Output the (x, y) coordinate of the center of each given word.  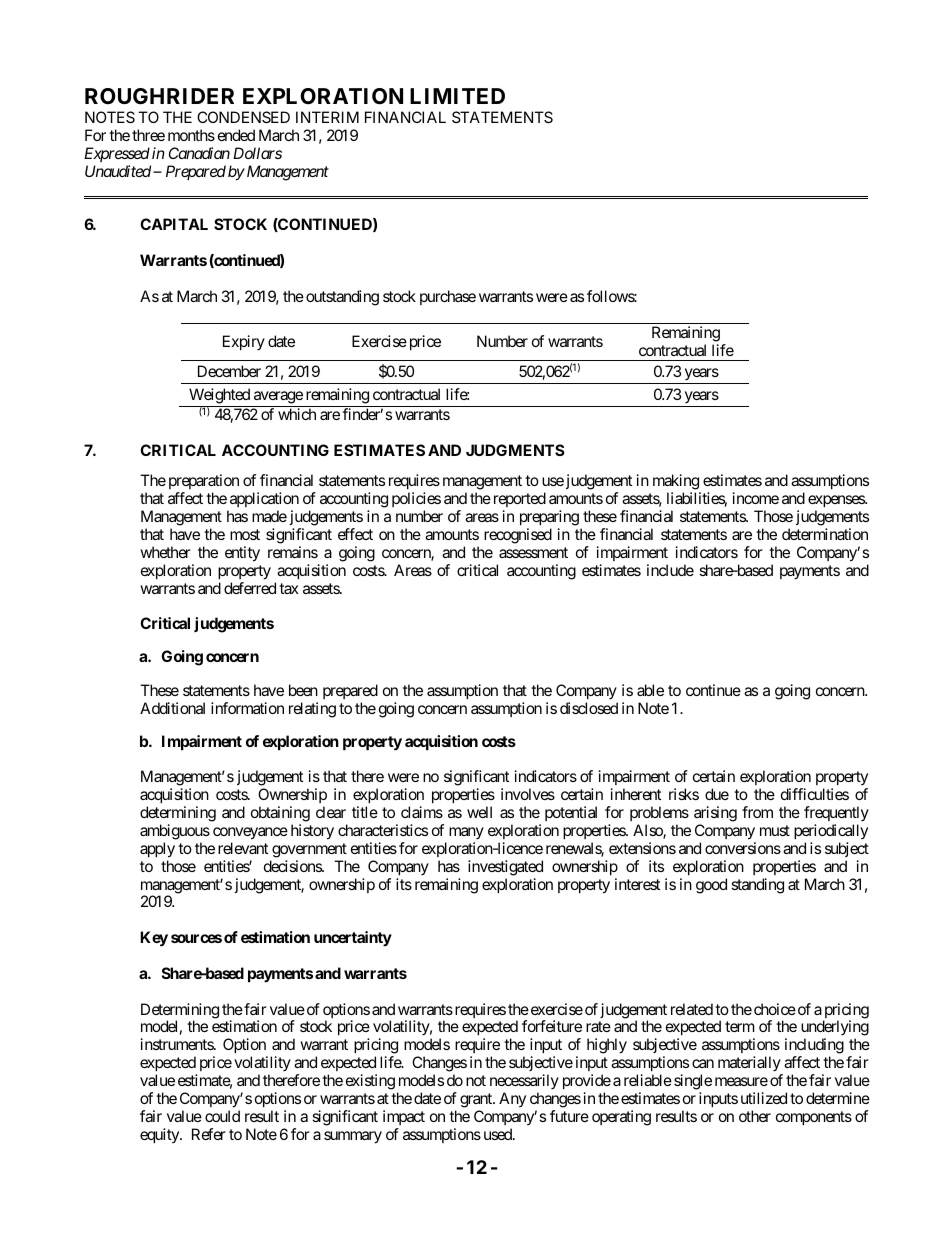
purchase (448, 297)
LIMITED (457, 96)
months (191, 135)
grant (477, 1100)
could (222, 1116)
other (755, 1116)
